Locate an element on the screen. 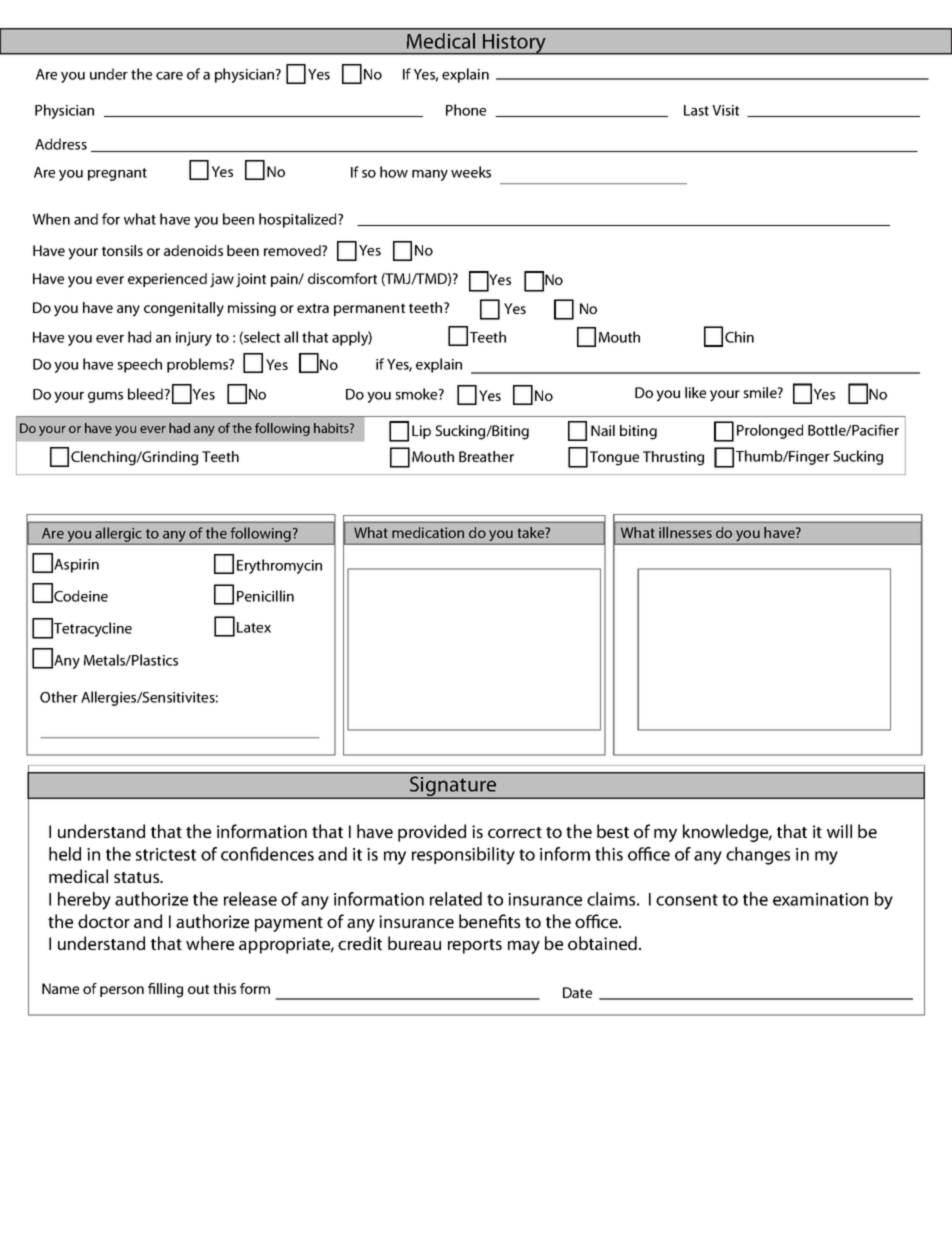  Visit is located at coordinates (725, 110).
